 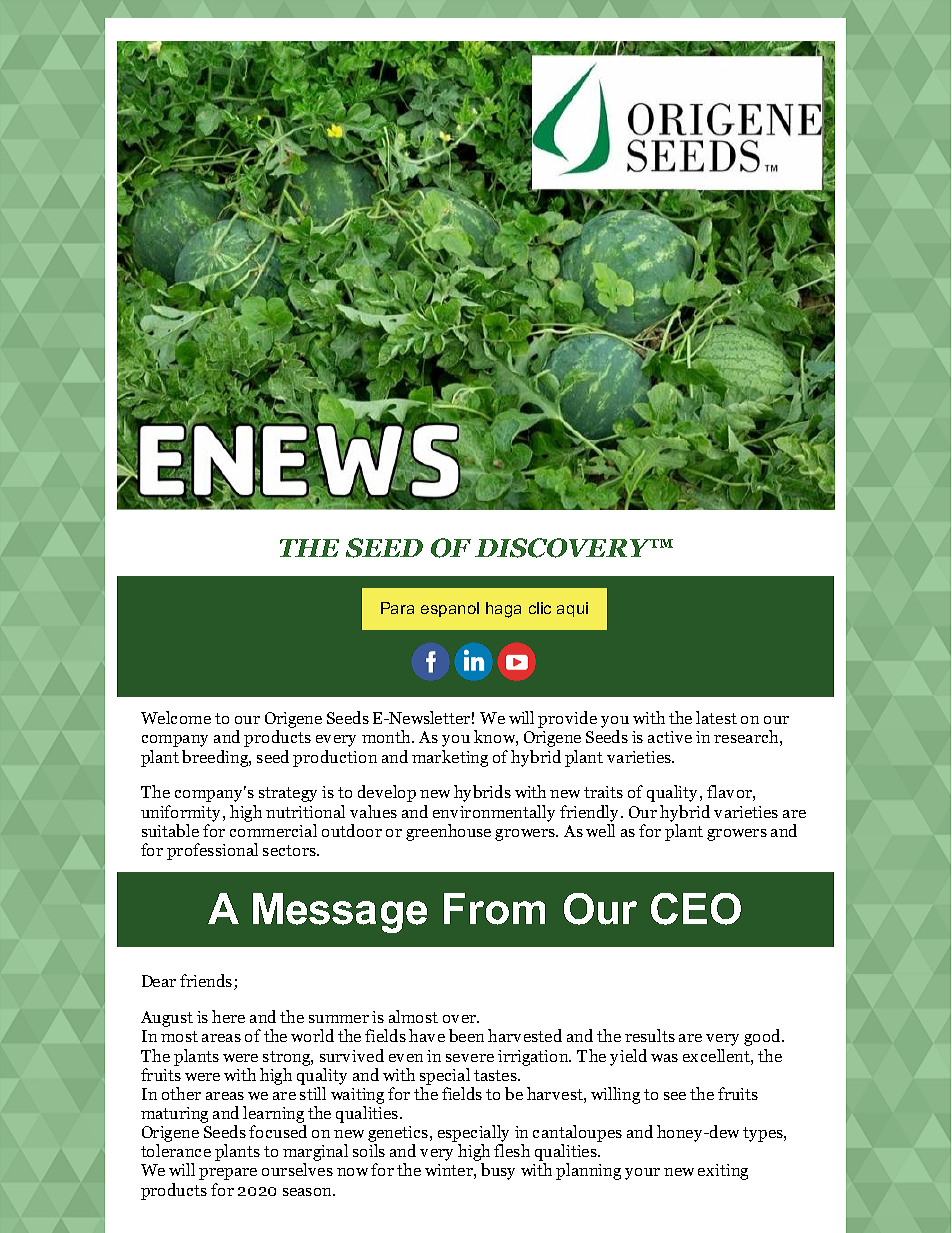 What do you see at coordinates (723, 1172) in the screenshot?
I see `exiting` at bounding box center [723, 1172].
